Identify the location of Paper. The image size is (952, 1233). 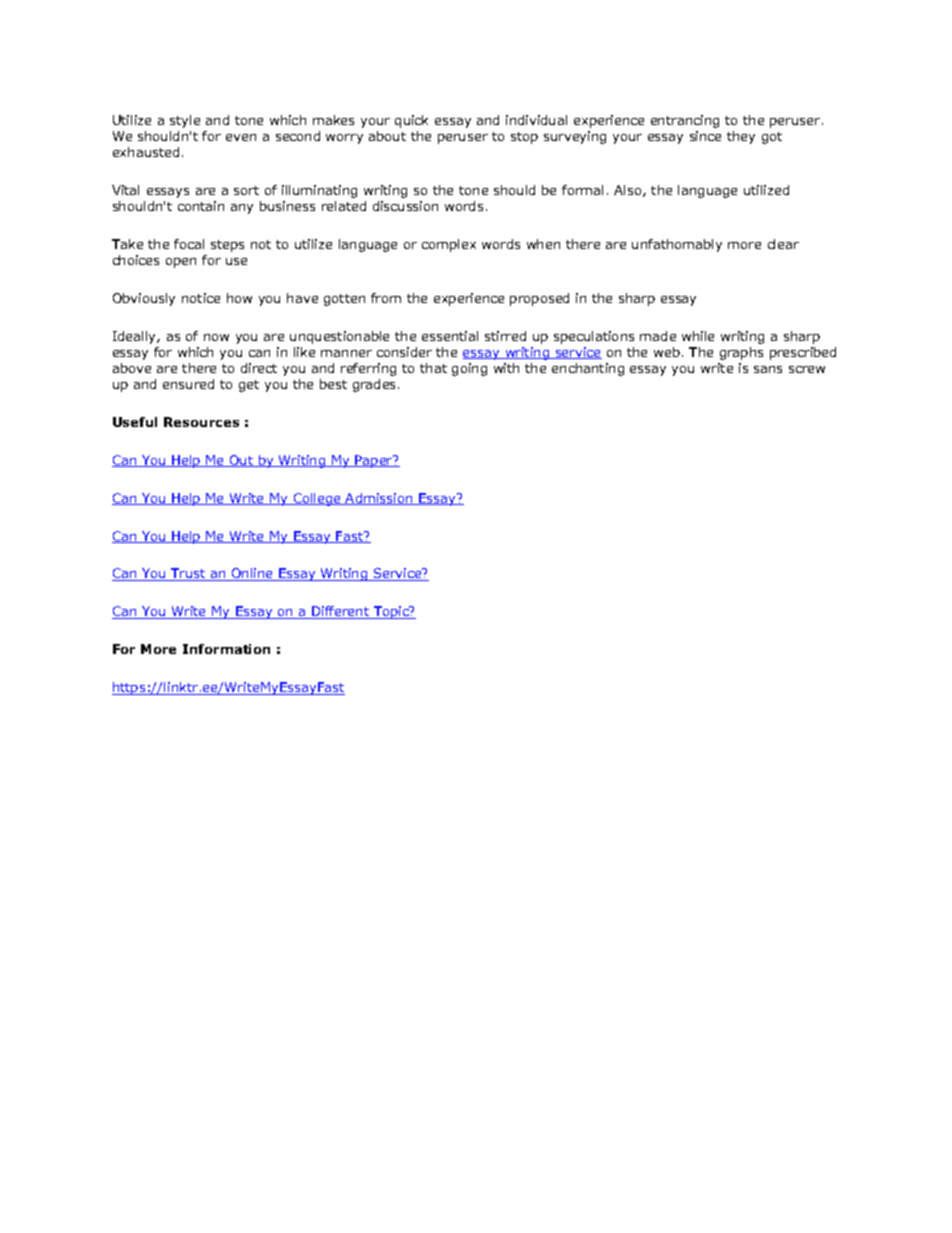
(374, 461).
